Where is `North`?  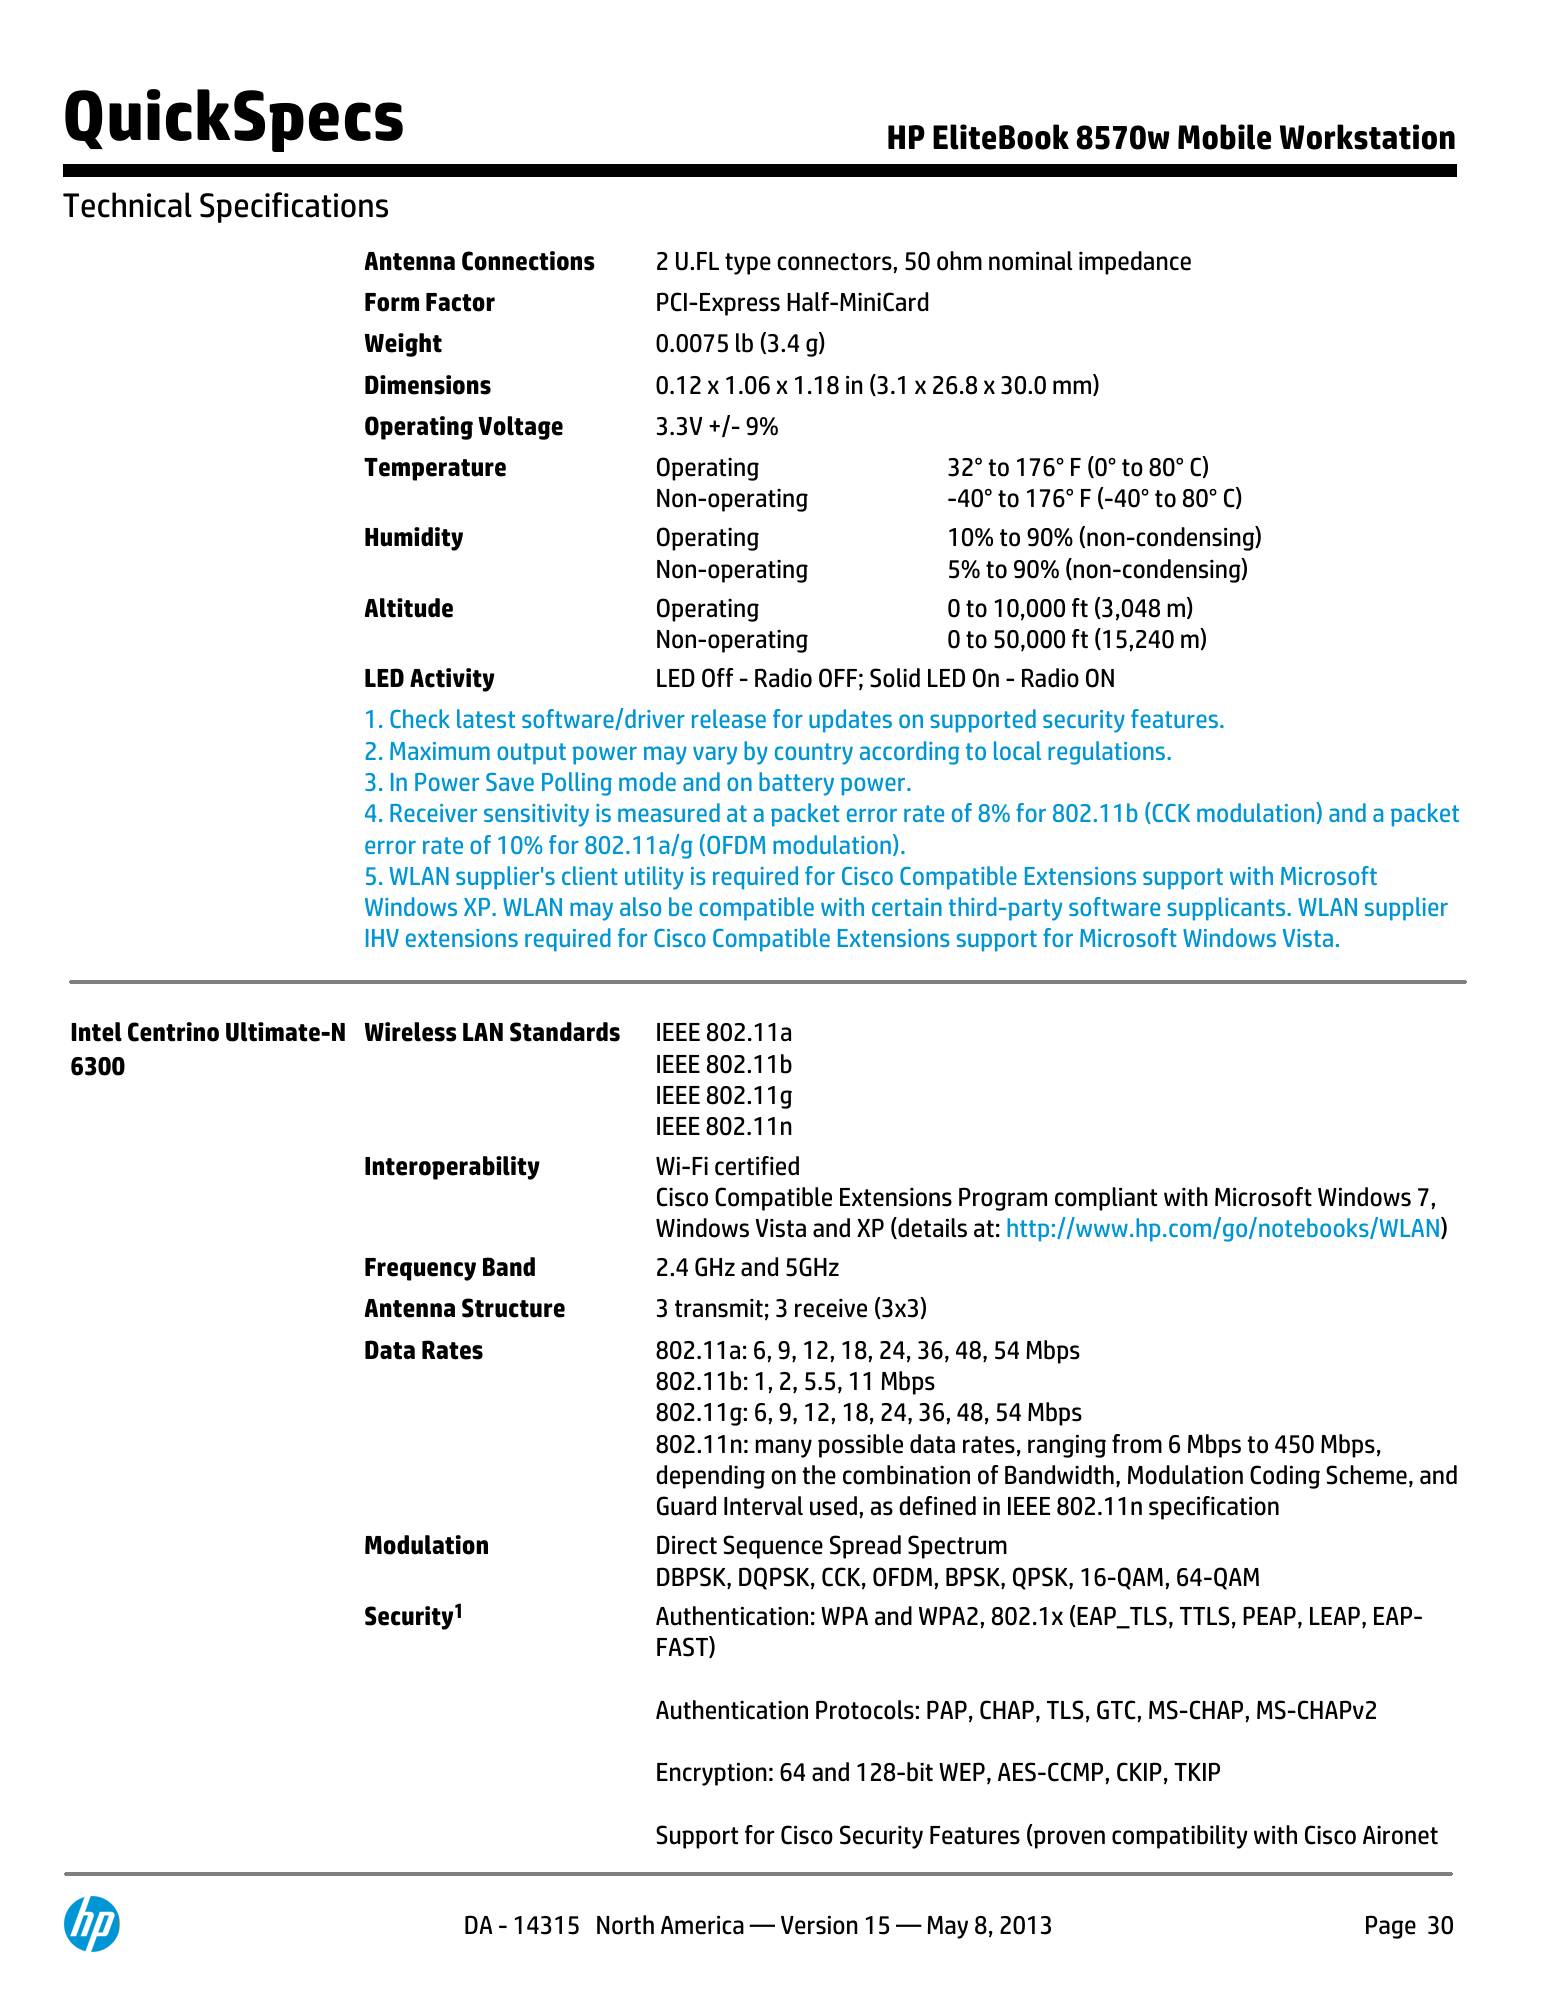
North is located at coordinates (625, 1925).
